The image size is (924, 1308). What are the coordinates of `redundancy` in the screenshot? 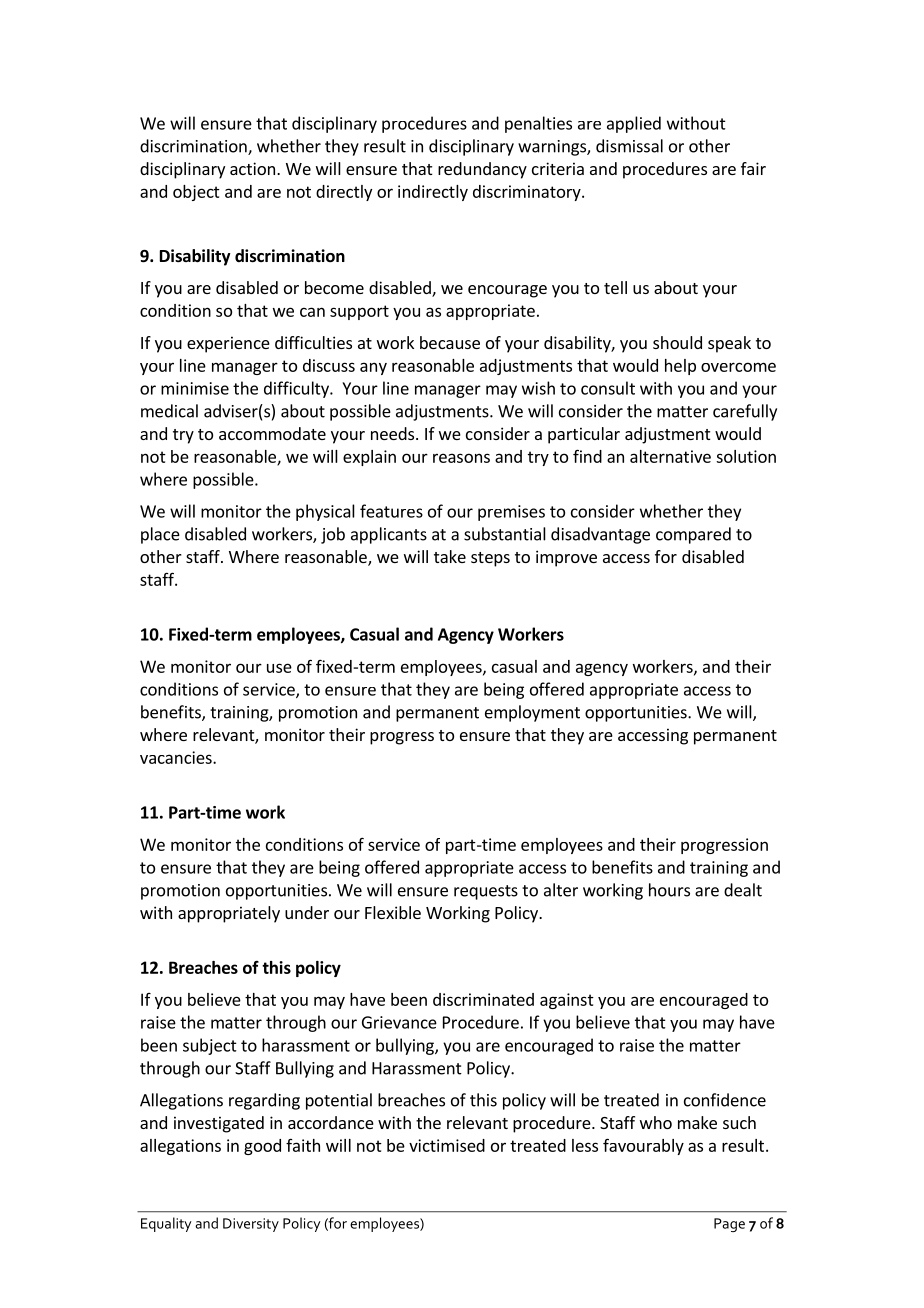 It's located at (482, 170).
